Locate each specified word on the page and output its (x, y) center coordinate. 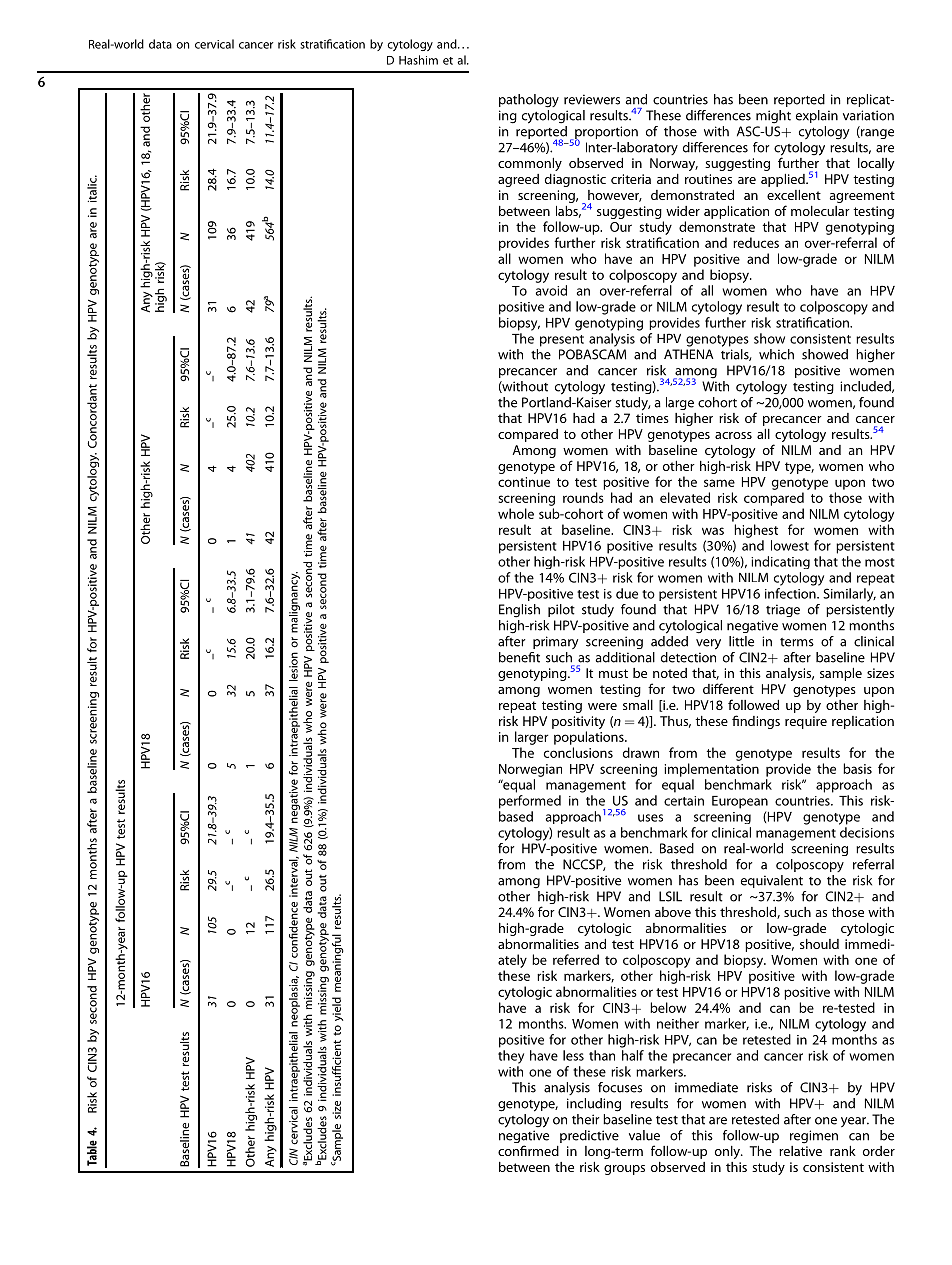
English (519, 611)
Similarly (849, 595)
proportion (605, 133)
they (511, 1057)
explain (817, 116)
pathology (529, 101)
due (627, 593)
